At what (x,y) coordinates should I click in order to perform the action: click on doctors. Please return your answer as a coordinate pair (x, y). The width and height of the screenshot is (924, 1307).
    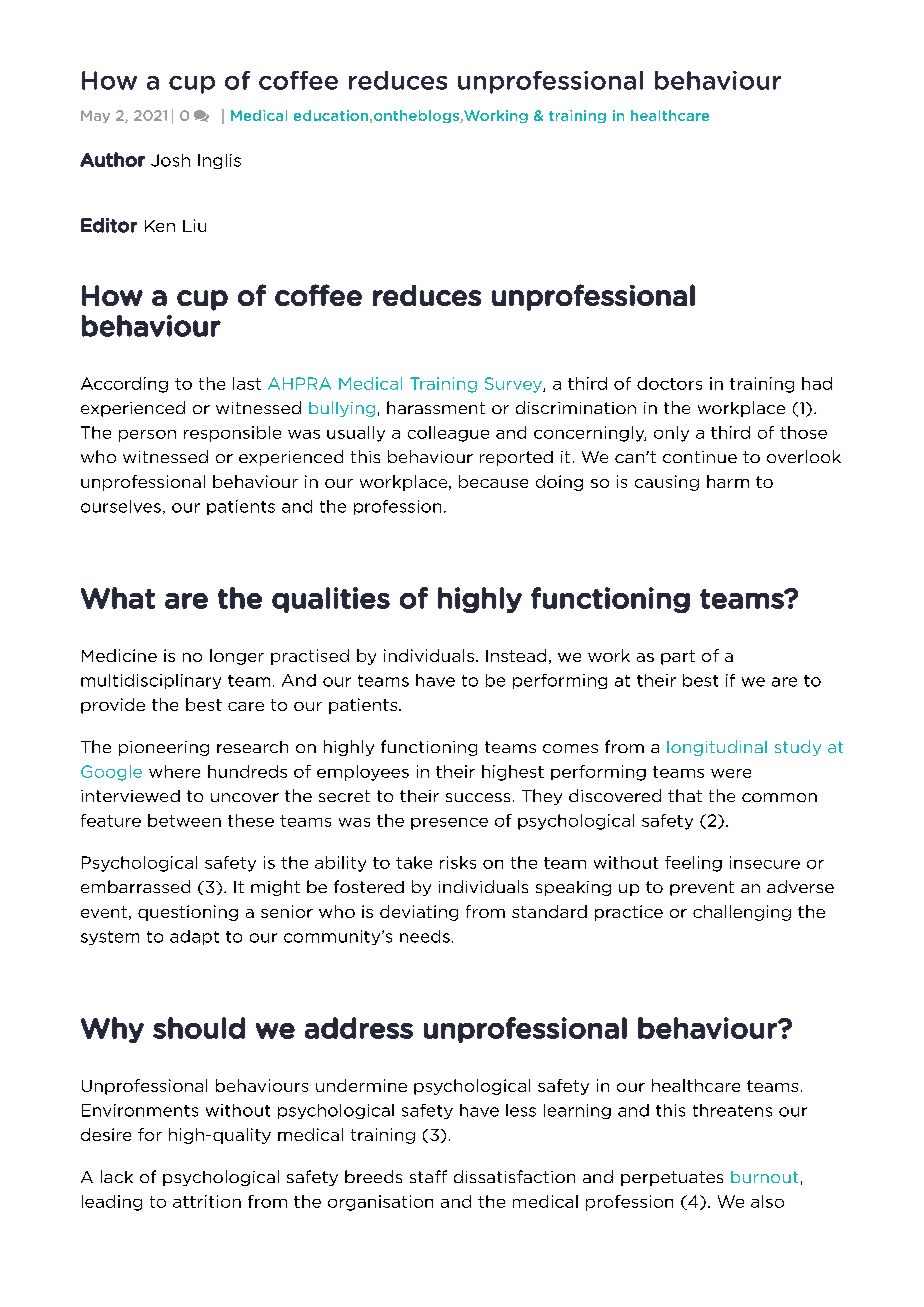
    Looking at the image, I should click on (669, 383).
